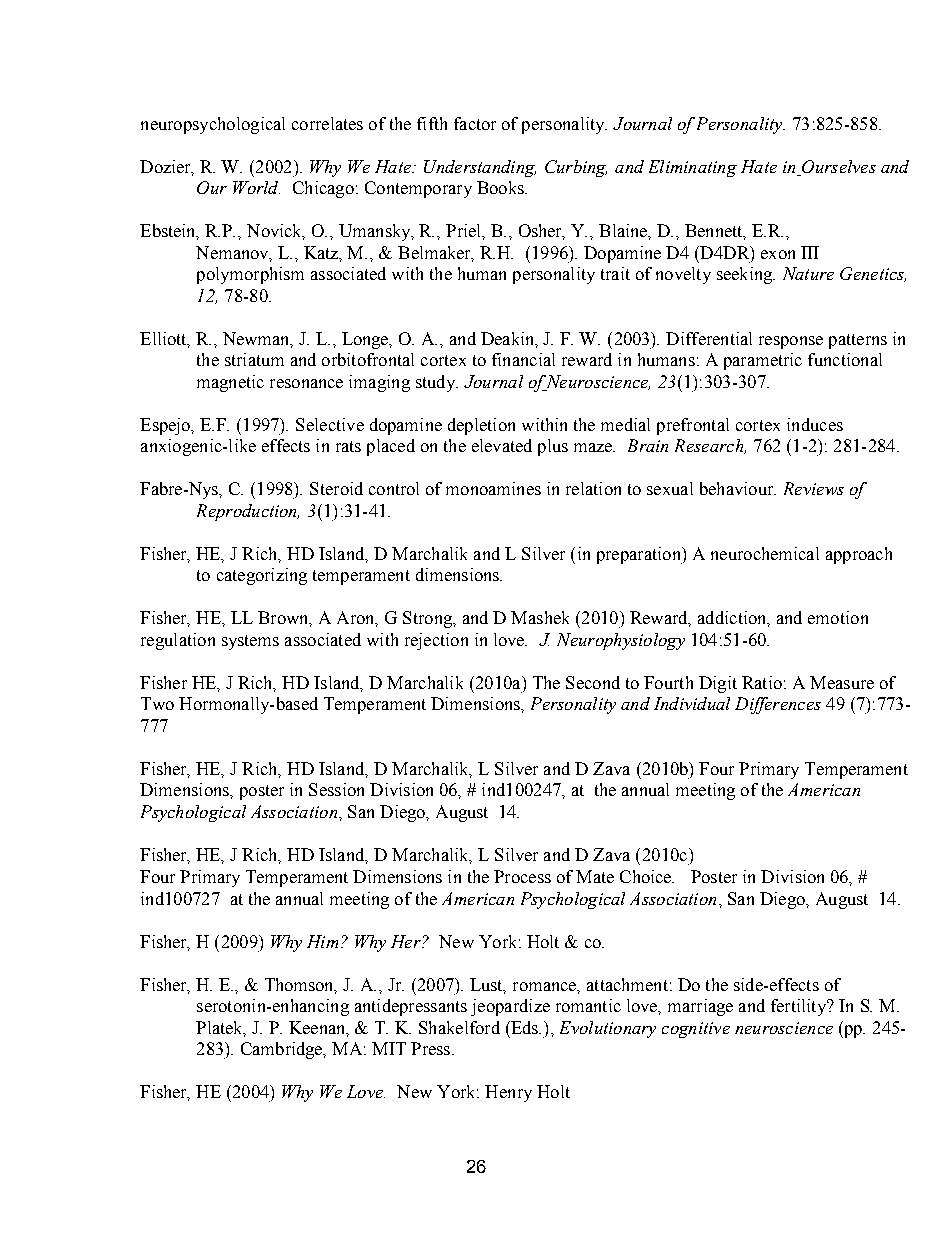 Image resolution: width=952 pixels, height=1233 pixels. Describe the element at coordinates (839, 166) in the image. I see `Ourselves` at that location.
